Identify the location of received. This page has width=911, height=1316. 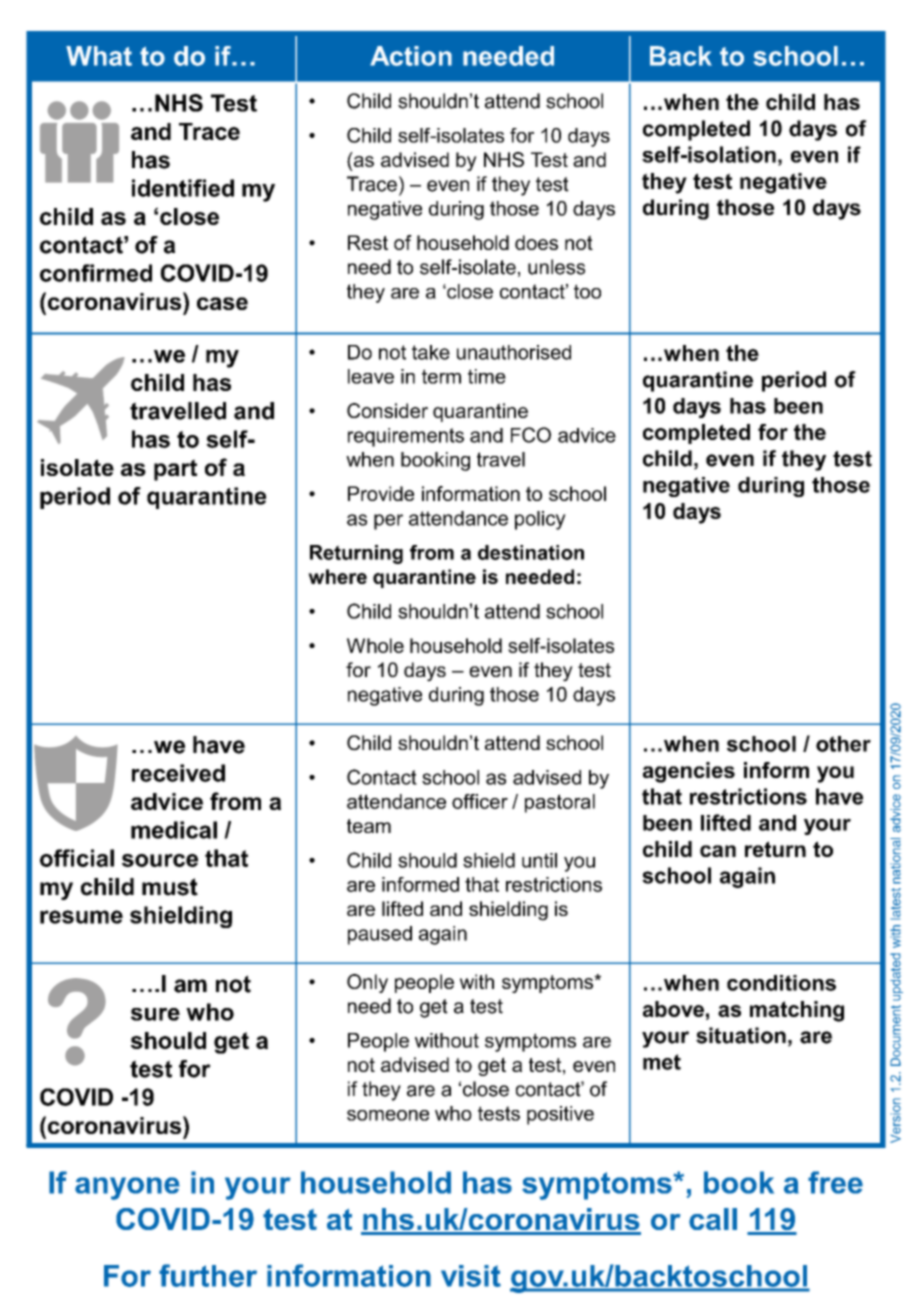
(178, 773).
